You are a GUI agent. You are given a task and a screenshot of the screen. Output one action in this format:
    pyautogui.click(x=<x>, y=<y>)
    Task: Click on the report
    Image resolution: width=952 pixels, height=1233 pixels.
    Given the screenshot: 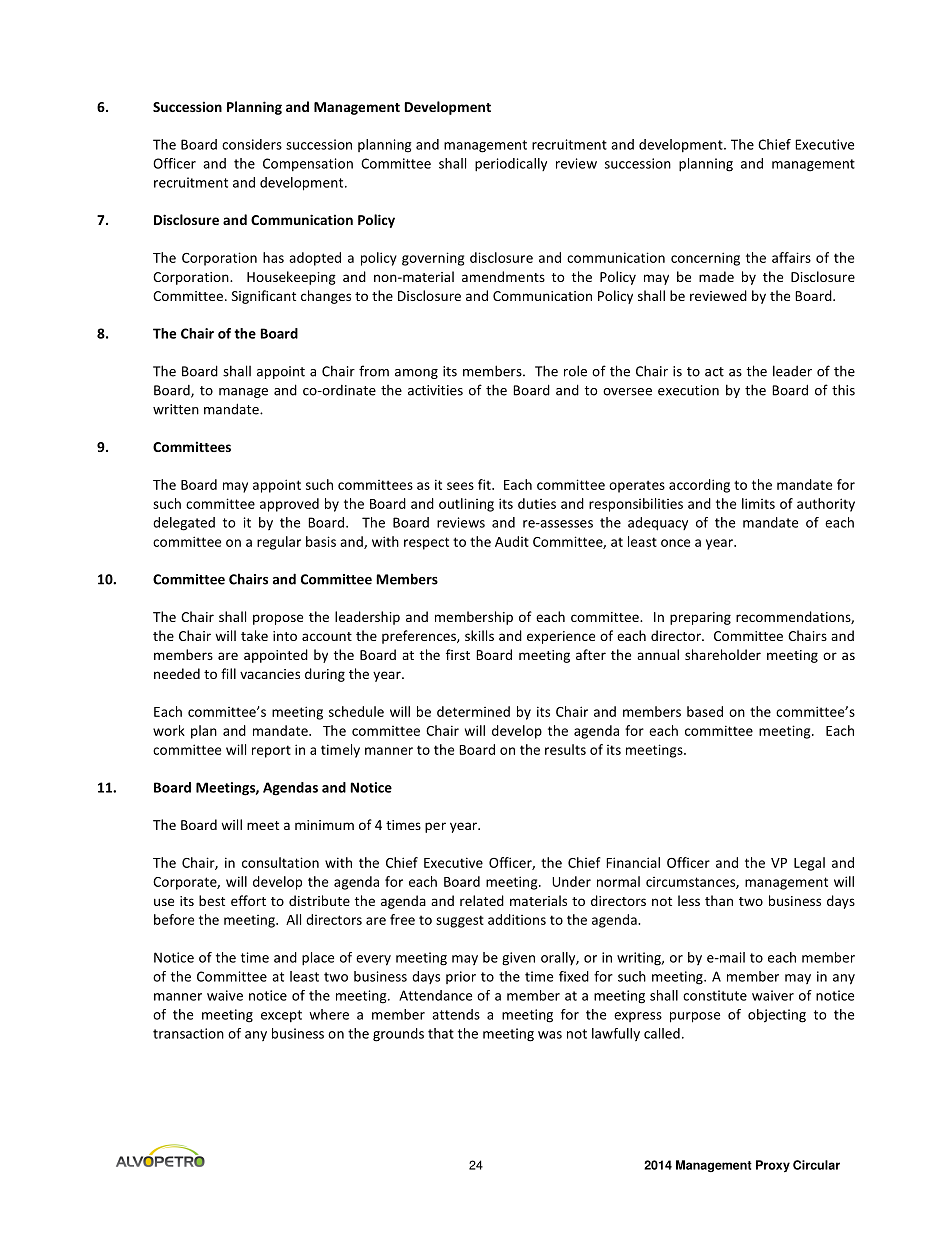 What is the action you would take?
    pyautogui.click(x=271, y=751)
